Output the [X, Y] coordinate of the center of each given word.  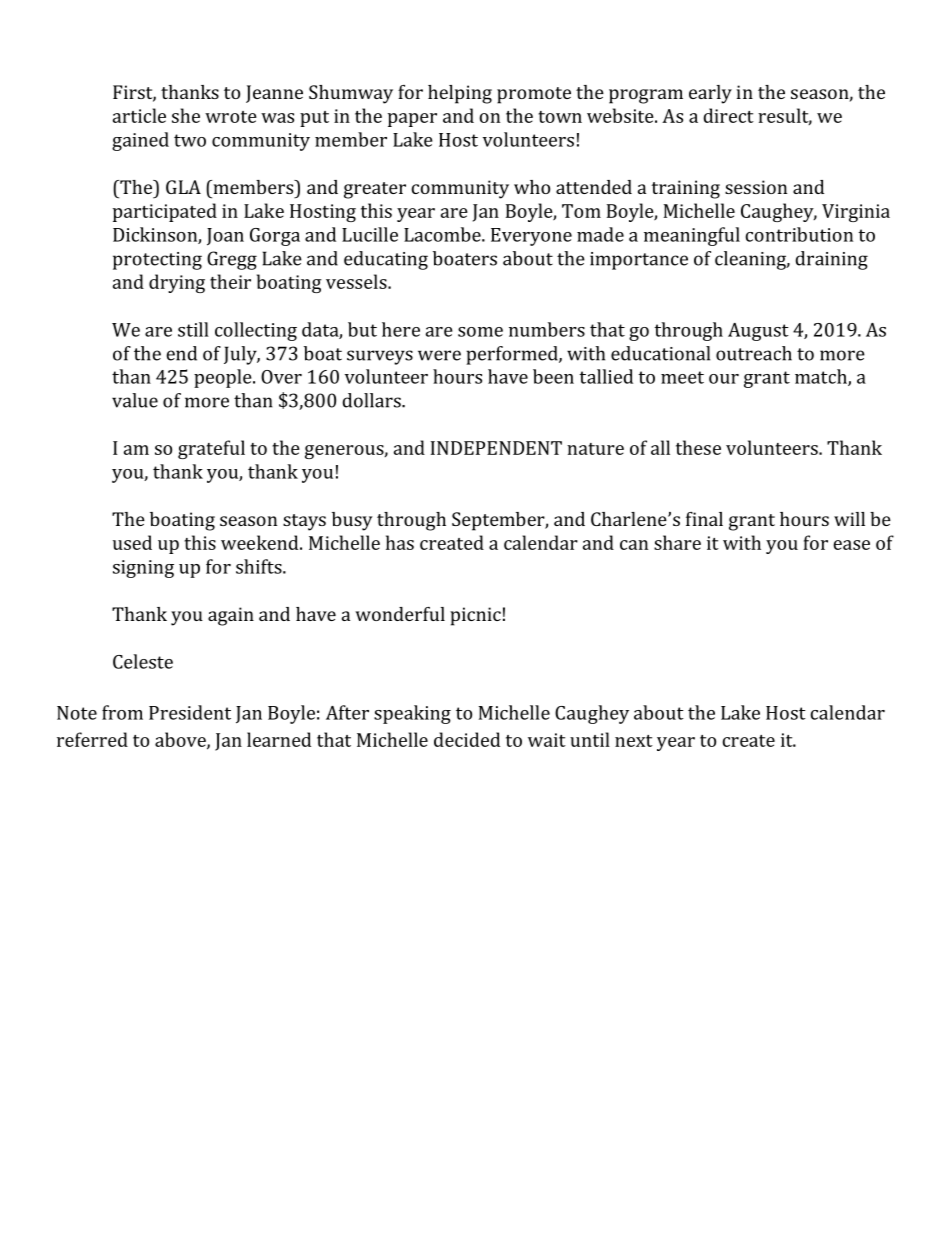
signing [143, 569]
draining [831, 260]
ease [851, 545]
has [400, 542]
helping [460, 94]
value [135, 400]
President [190, 712]
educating [386, 260]
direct [728, 115]
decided [467, 739]
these [698, 447]
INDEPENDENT [496, 448]
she [186, 115]
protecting [157, 261]
